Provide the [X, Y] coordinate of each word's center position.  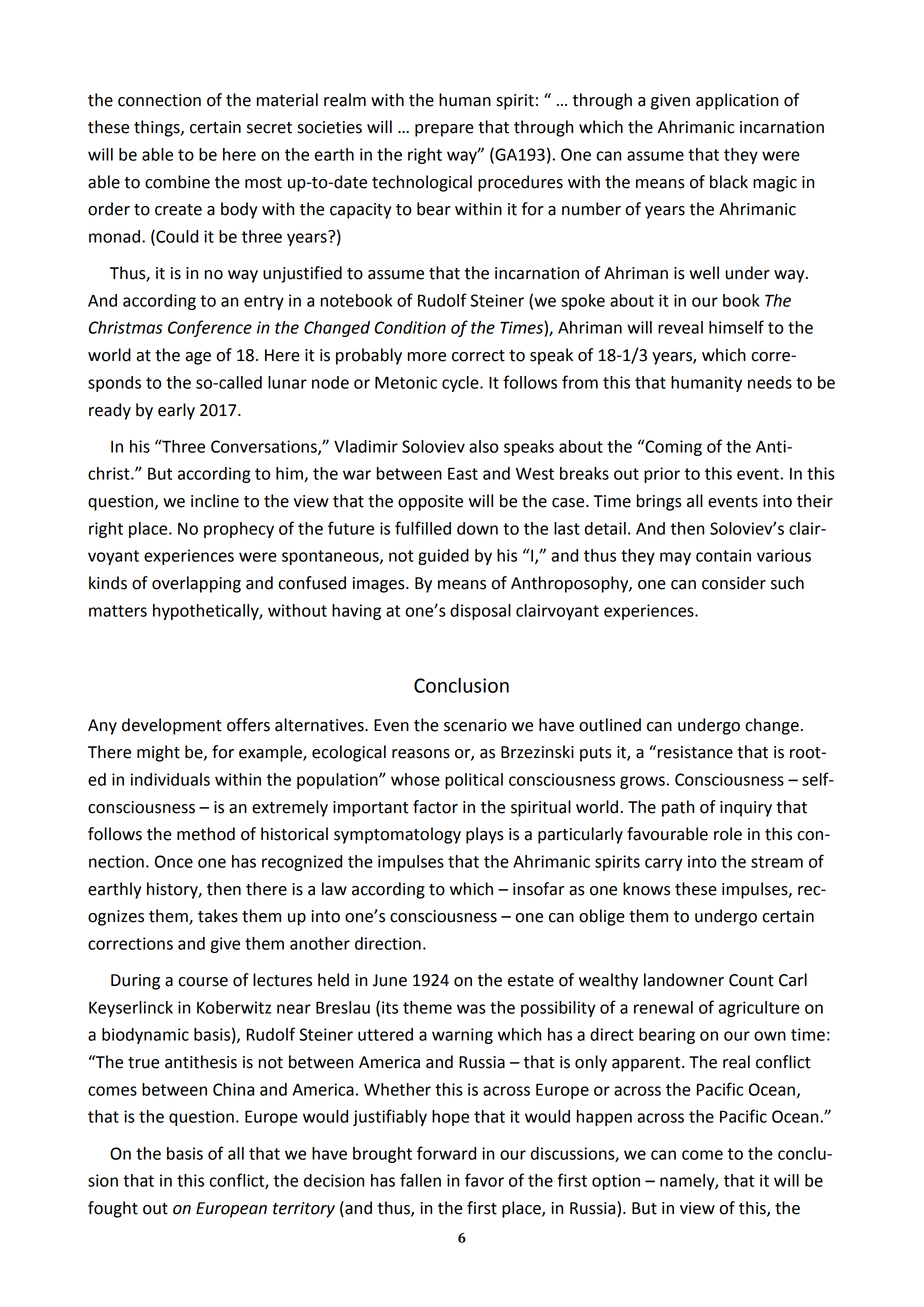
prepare [444, 130]
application [737, 101]
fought [113, 1209]
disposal [480, 612]
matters [118, 611]
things [158, 128]
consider [734, 583]
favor [484, 1180]
